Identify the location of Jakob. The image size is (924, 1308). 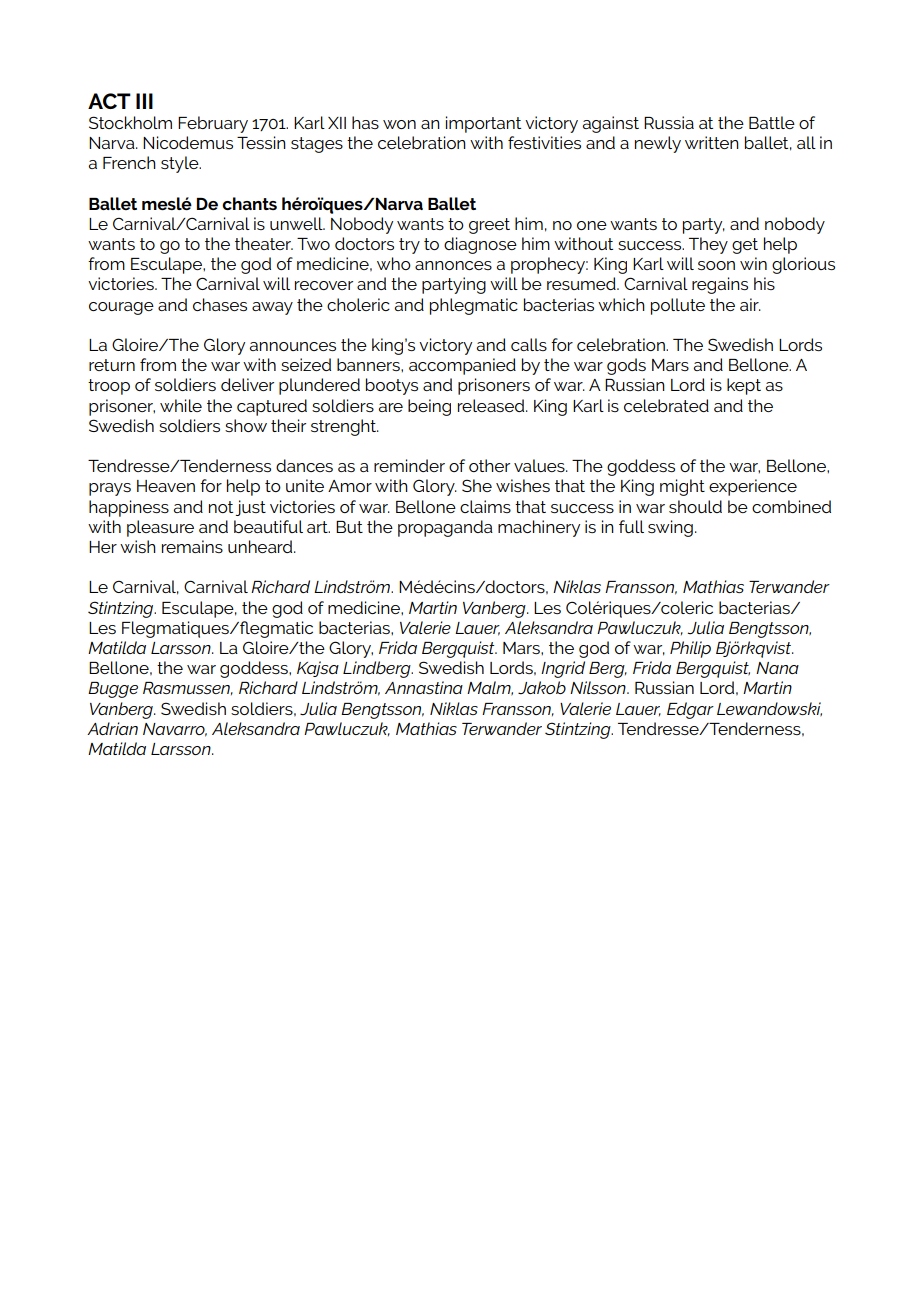
(542, 687).
